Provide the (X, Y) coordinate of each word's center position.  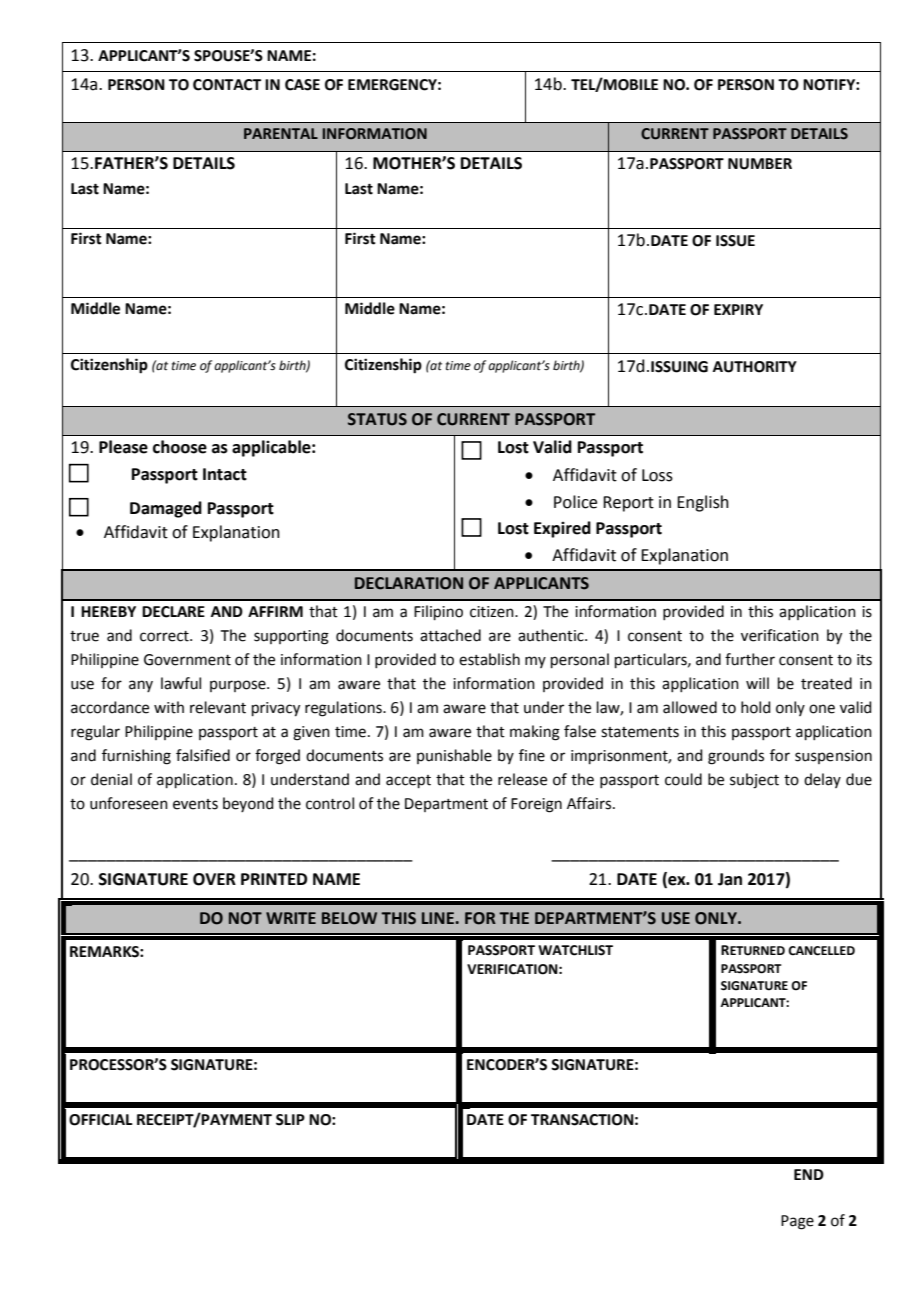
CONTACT (227, 85)
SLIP (290, 1120)
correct (165, 636)
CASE (302, 85)
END (809, 1174)
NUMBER (760, 164)
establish (489, 659)
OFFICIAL (101, 1120)
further (750, 659)
